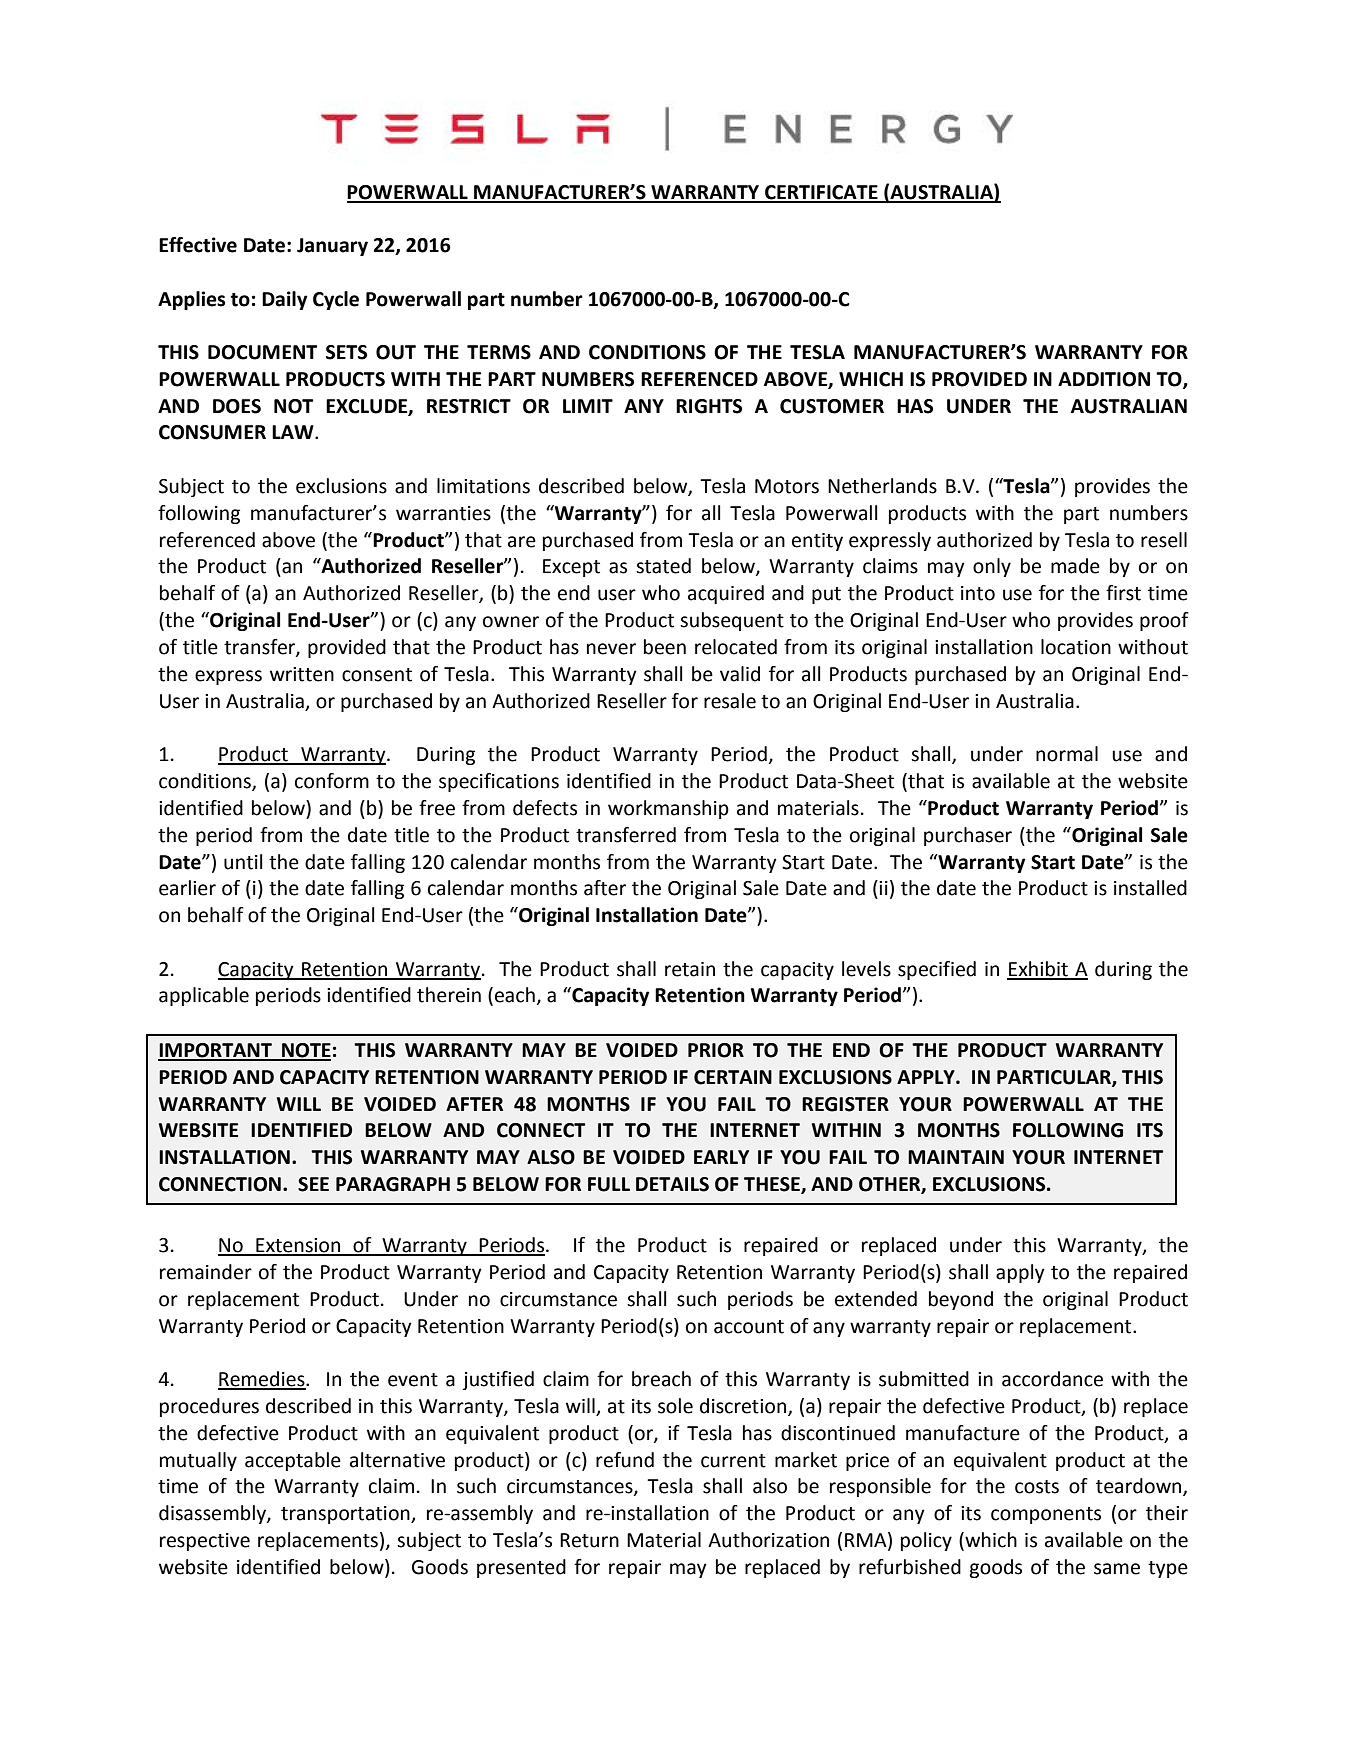 The image size is (1347, 1743). I want to click on CERTAIN, so click(733, 1077).
